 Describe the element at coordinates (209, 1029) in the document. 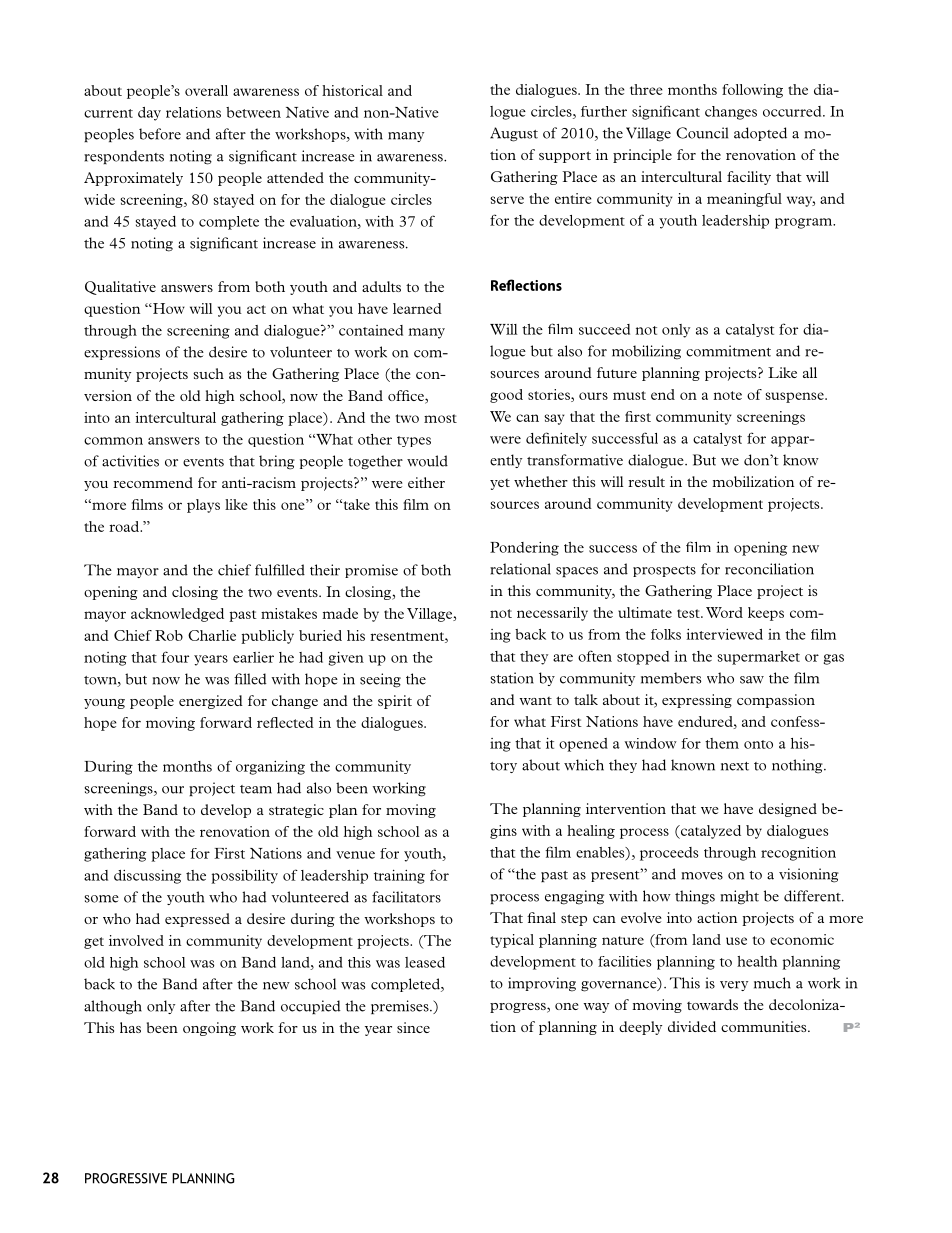

I see `ongoing` at that location.
